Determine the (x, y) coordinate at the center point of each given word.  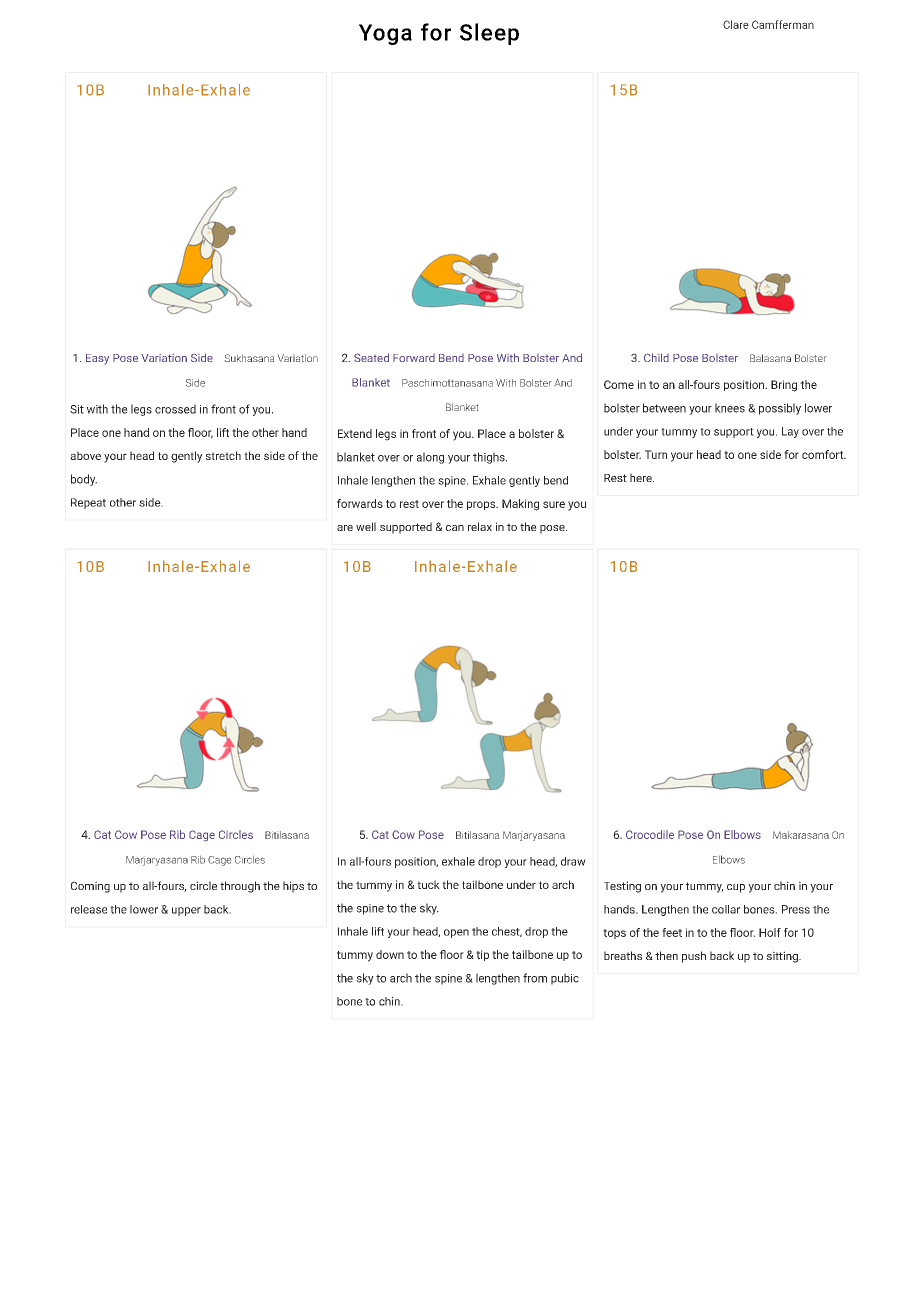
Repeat (88, 503)
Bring (784, 386)
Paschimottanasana (447, 383)
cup (736, 888)
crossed (175, 409)
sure (554, 504)
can (455, 528)
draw (573, 861)
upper (186, 911)
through (240, 887)
